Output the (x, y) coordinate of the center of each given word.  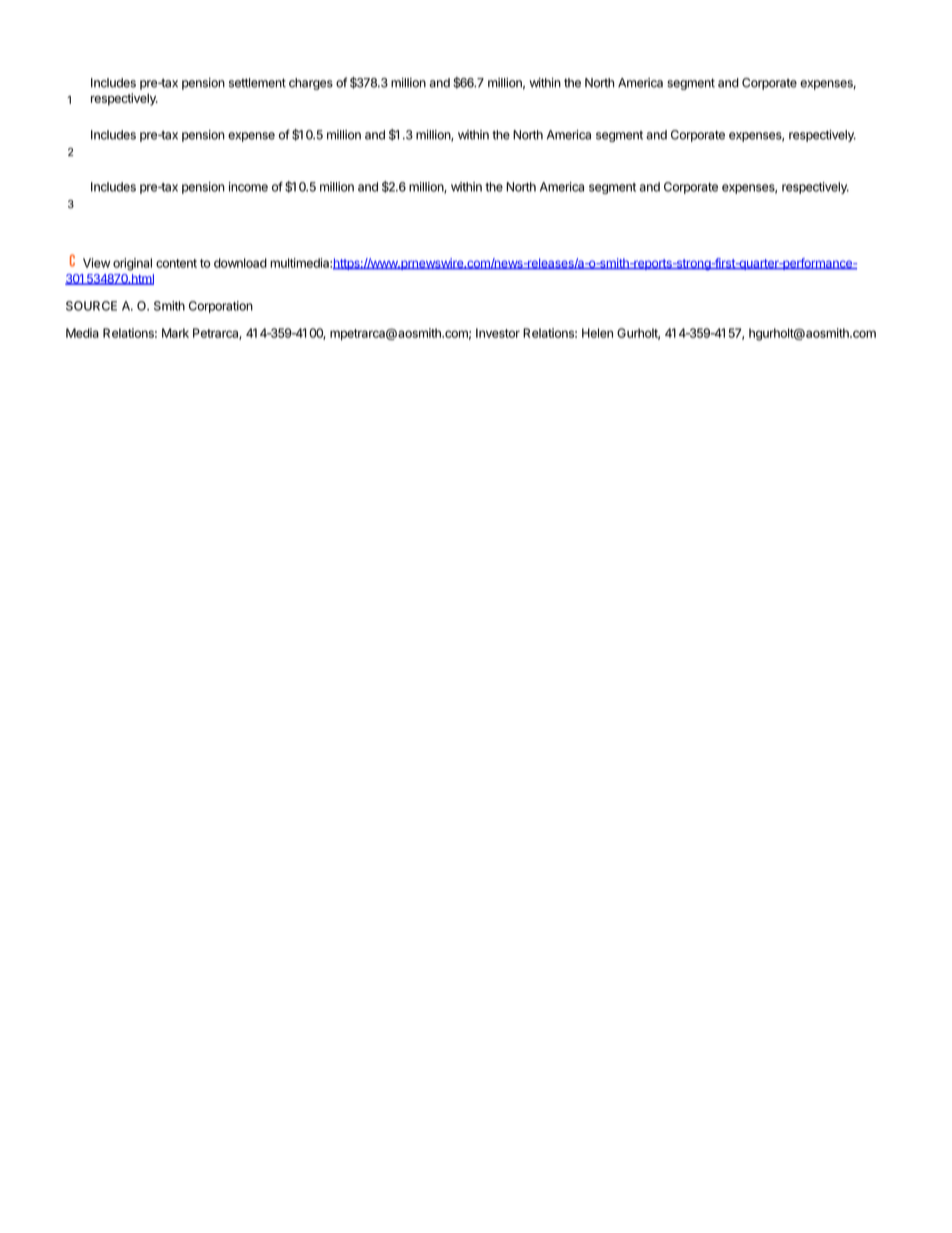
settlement (257, 83)
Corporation (221, 307)
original (132, 264)
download (240, 263)
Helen (597, 333)
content (176, 263)
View (96, 263)
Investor (498, 333)
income (248, 187)
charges (311, 84)
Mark (175, 333)
